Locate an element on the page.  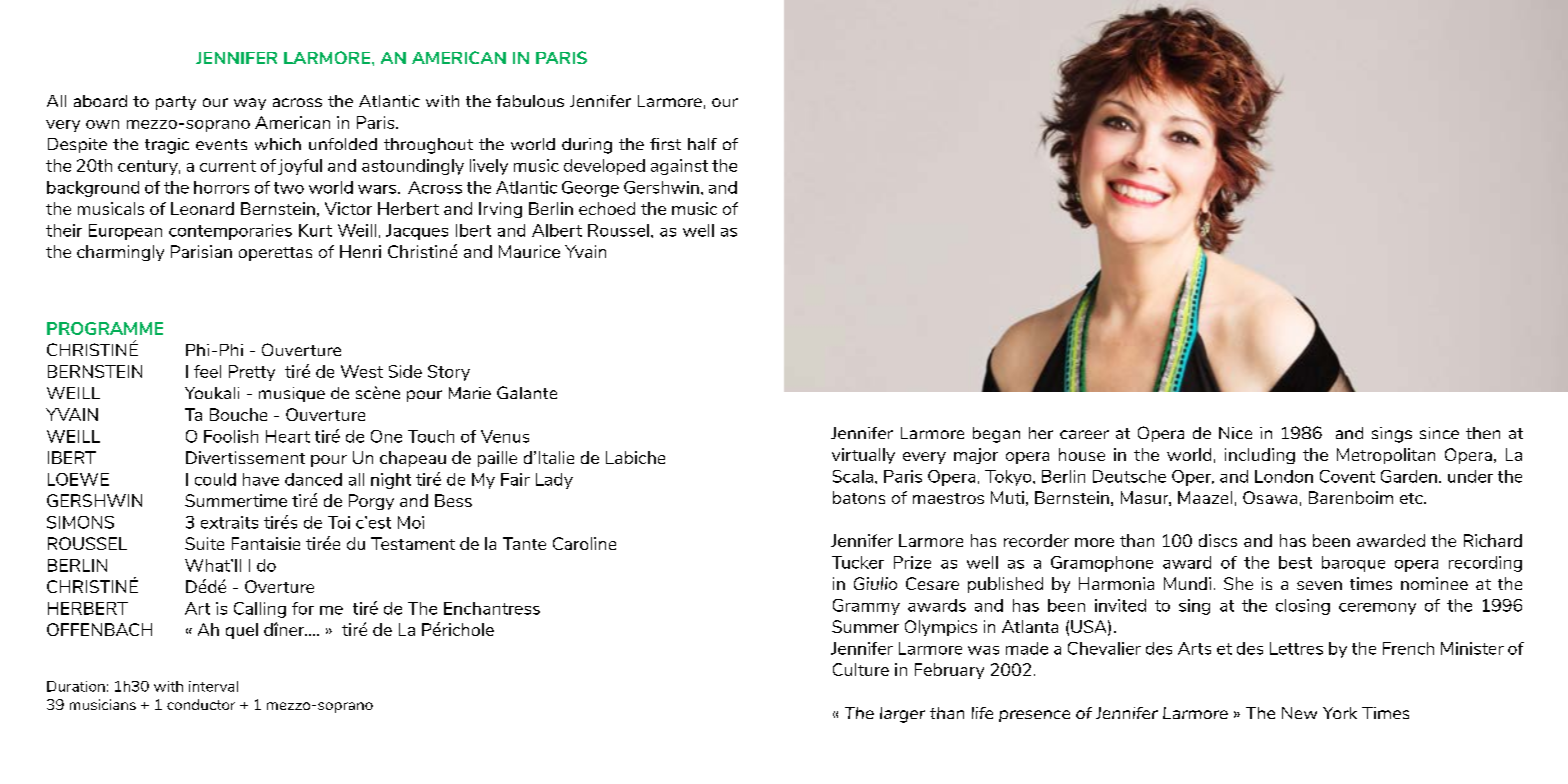
batons is located at coordinates (859, 497).
